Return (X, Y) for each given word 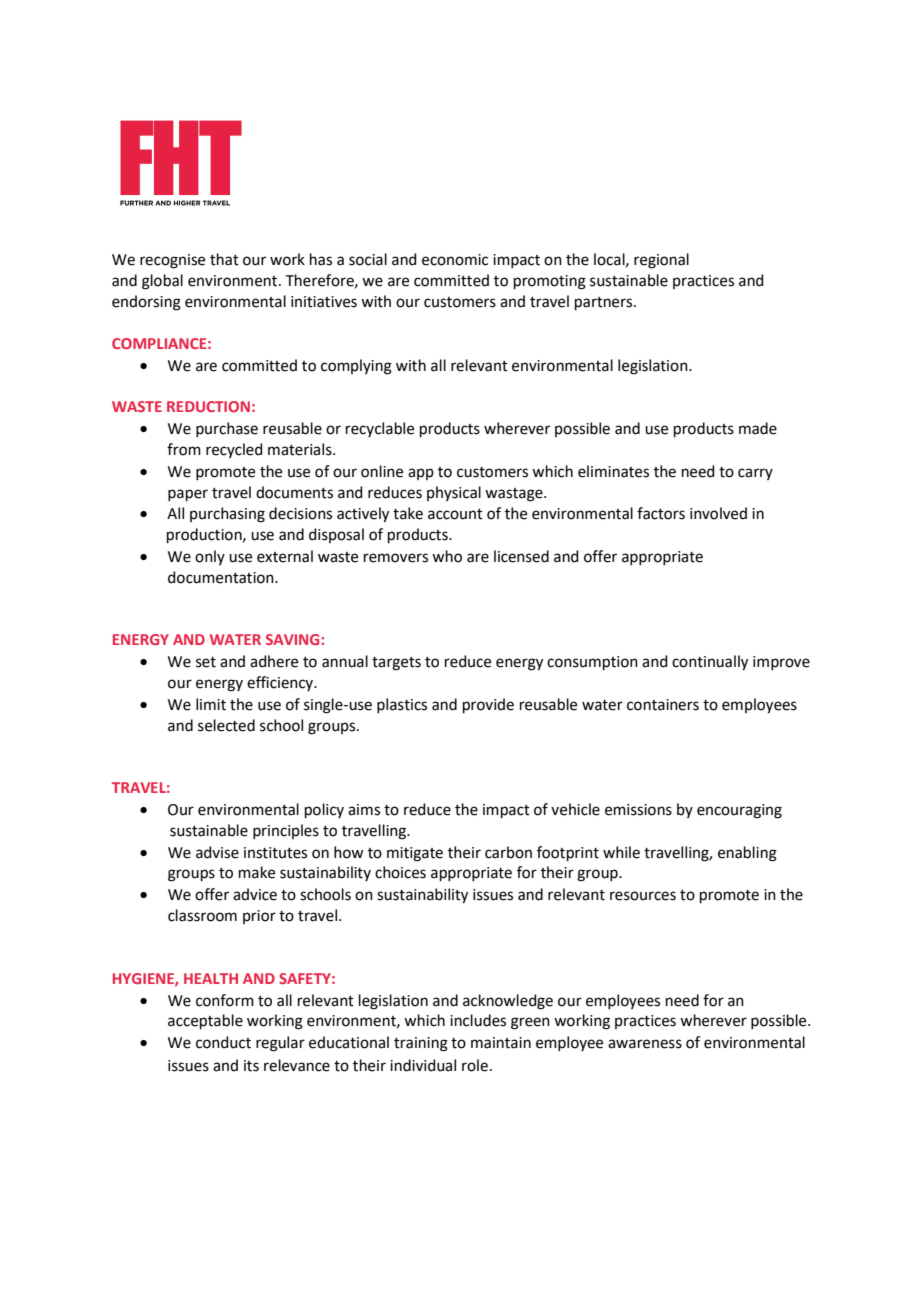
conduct (223, 1042)
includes (478, 1020)
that (224, 259)
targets (396, 664)
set (206, 662)
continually (710, 663)
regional (661, 261)
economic (455, 260)
